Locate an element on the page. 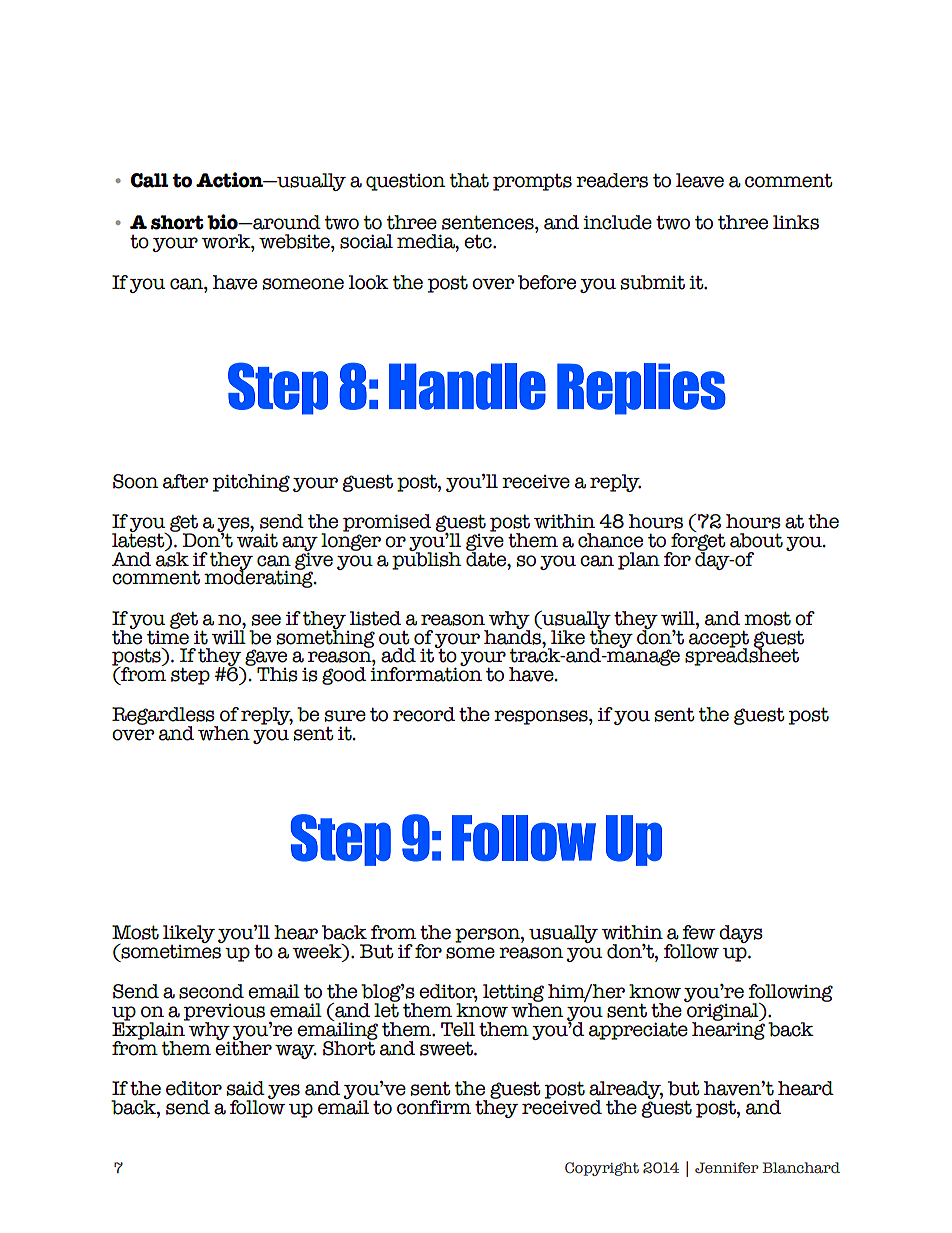 Image resolution: width=952 pixels, height=1233 pixels. Call is located at coordinates (150, 180).
